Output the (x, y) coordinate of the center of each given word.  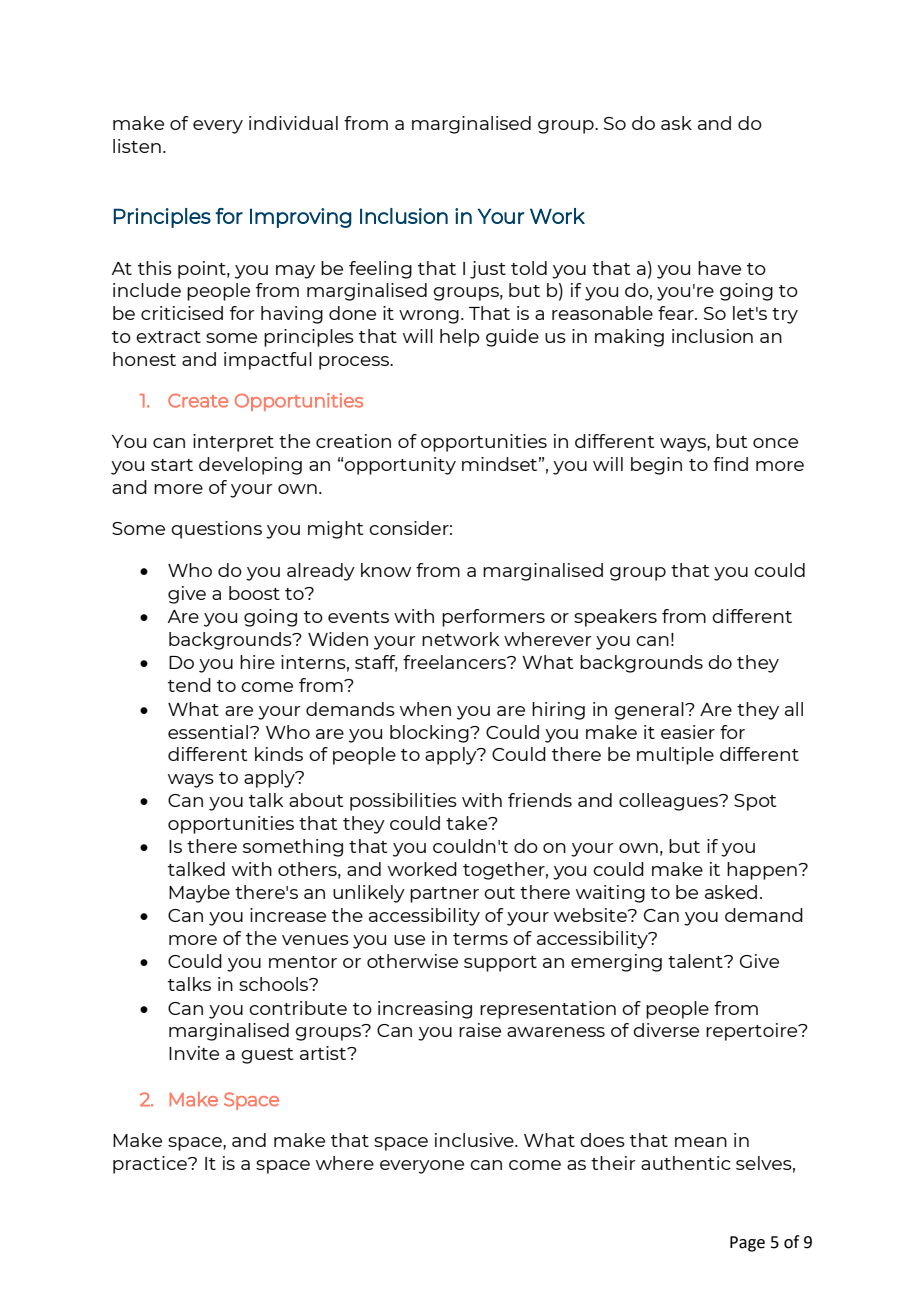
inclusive (475, 1140)
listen (137, 146)
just (488, 270)
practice (151, 1165)
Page (747, 1244)
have (719, 268)
